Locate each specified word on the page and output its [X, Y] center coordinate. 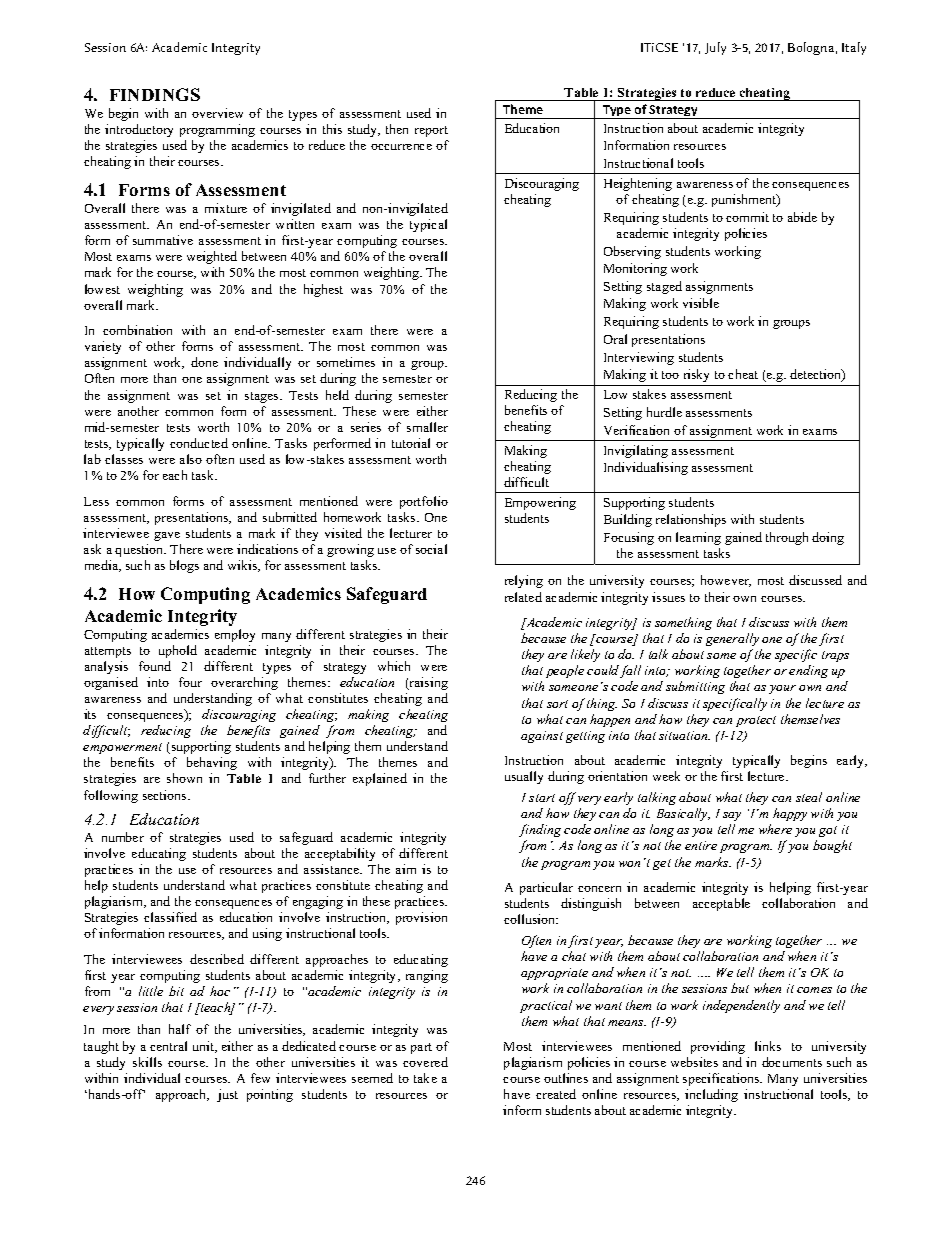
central [168, 1046]
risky [696, 375]
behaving [212, 763]
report [431, 131]
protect [756, 721]
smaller [427, 427]
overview [217, 113]
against [542, 737]
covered [425, 1062]
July [715, 48]
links [768, 1046]
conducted [199, 443]
